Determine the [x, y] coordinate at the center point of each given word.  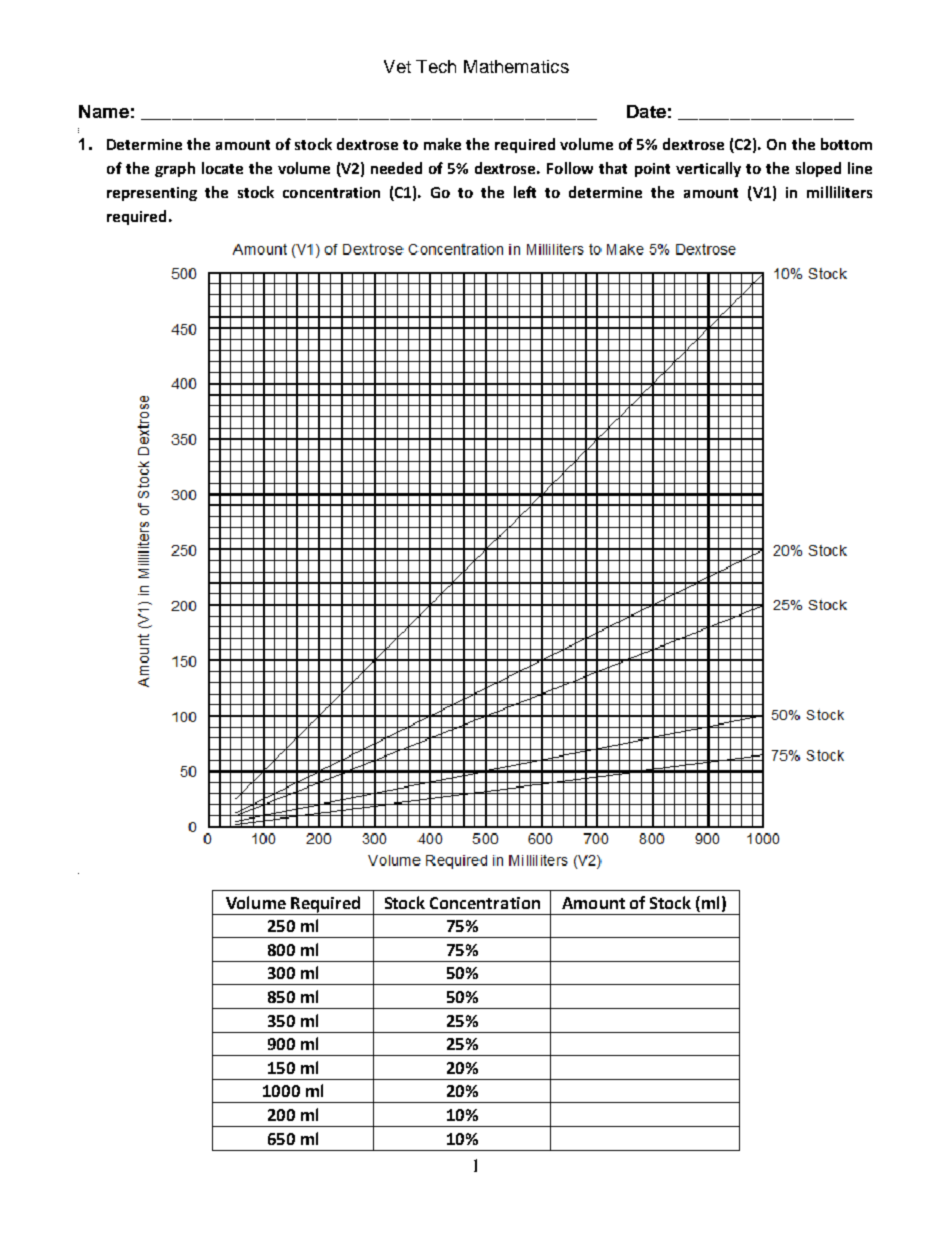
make [442, 144]
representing [152, 194]
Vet [397, 66]
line [860, 168]
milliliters [839, 192]
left [525, 192]
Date [646, 111]
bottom [846, 144]
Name [104, 111]
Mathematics [516, 66]
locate [222, 168]
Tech [436, 66]
